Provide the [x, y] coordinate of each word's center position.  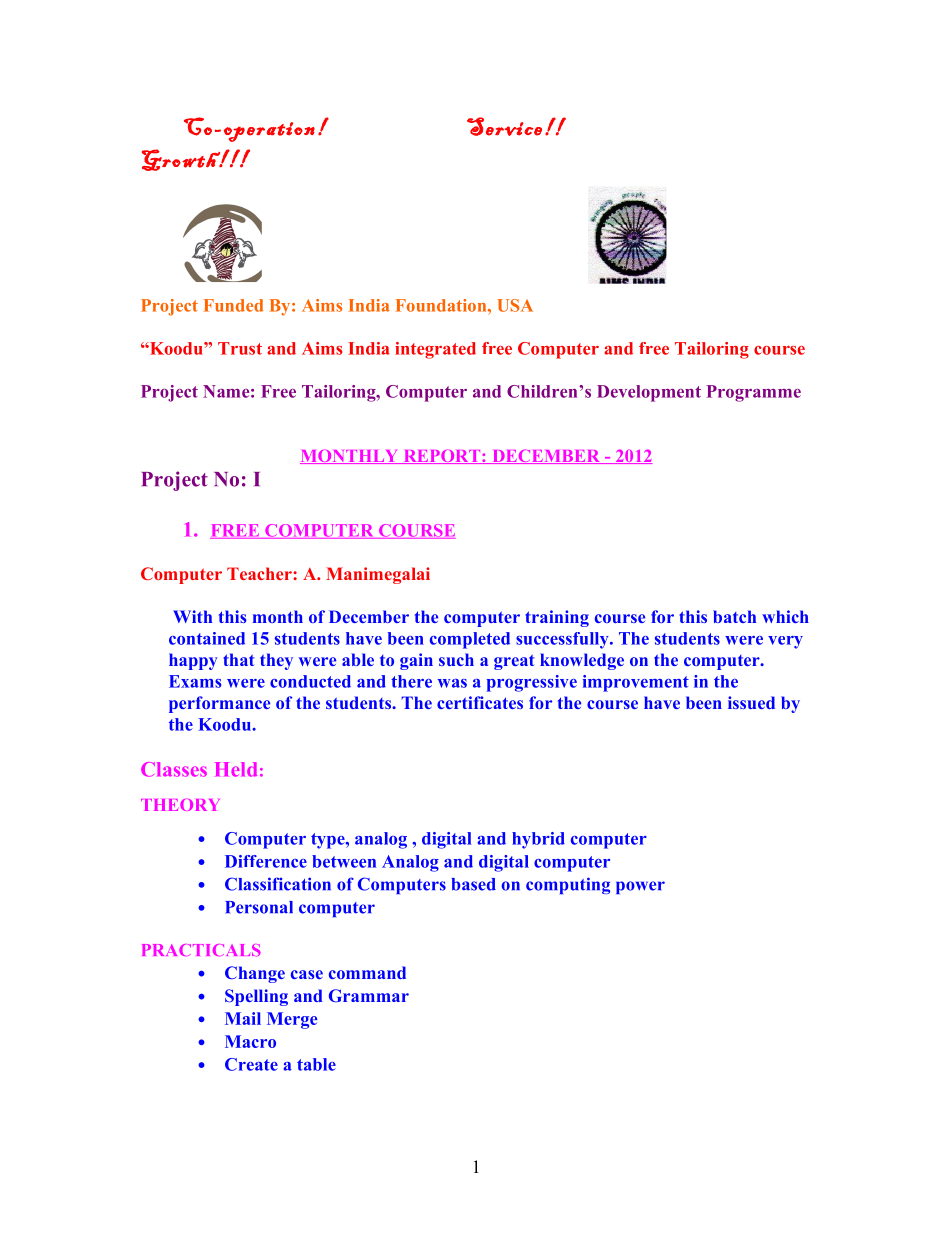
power [640, 887]
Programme [753, 393]
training [557, 618]
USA [515, 305]
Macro [250, 1041]
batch [734, 616]
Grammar [369, 995]
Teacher [260, 573]
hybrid [538, 840]
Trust [240, 348]
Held [236, 769]
